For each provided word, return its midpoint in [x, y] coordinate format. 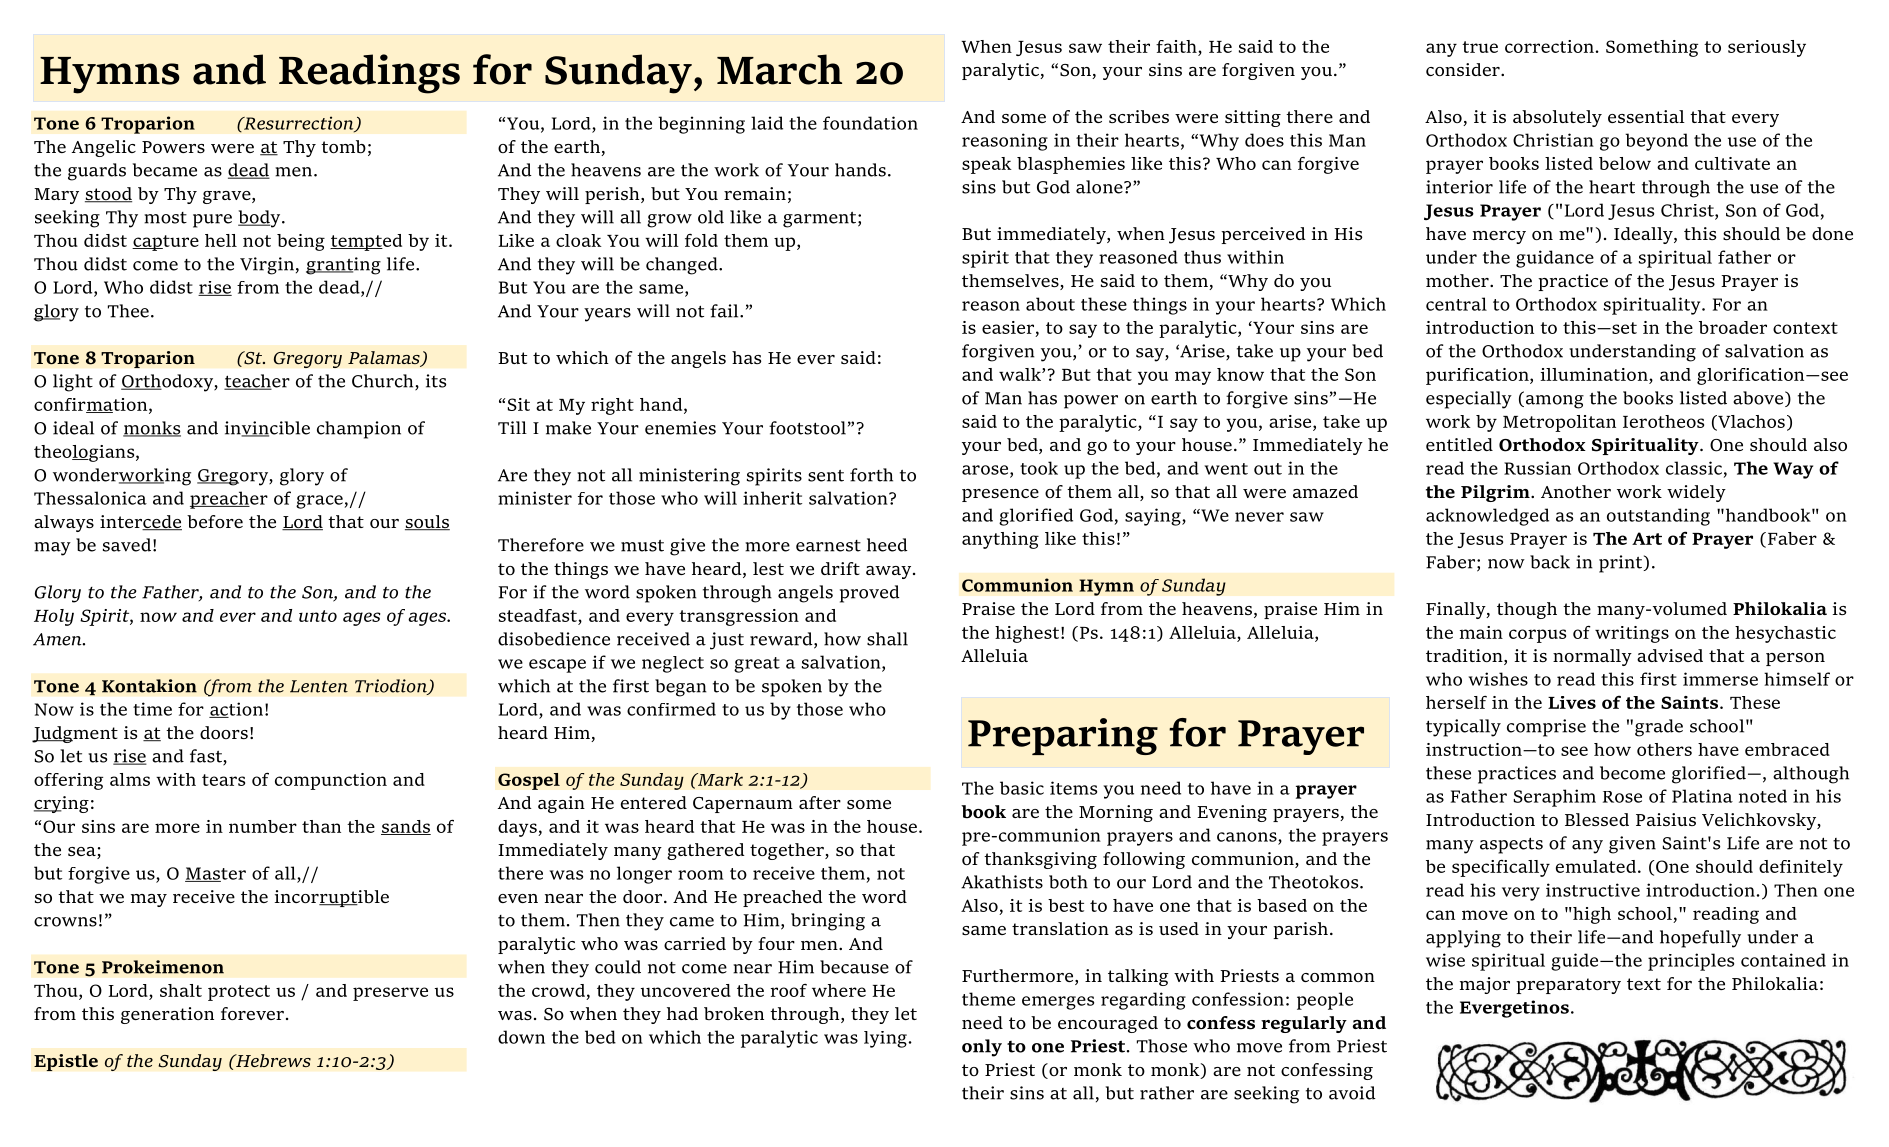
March [779, 69]
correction [1549, 46]
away [888, 572]
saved [127, 545]
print [1622, 564]
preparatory [1568, 986]
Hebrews [272, 1060]
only [982, 1048]
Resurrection [299, 124]
